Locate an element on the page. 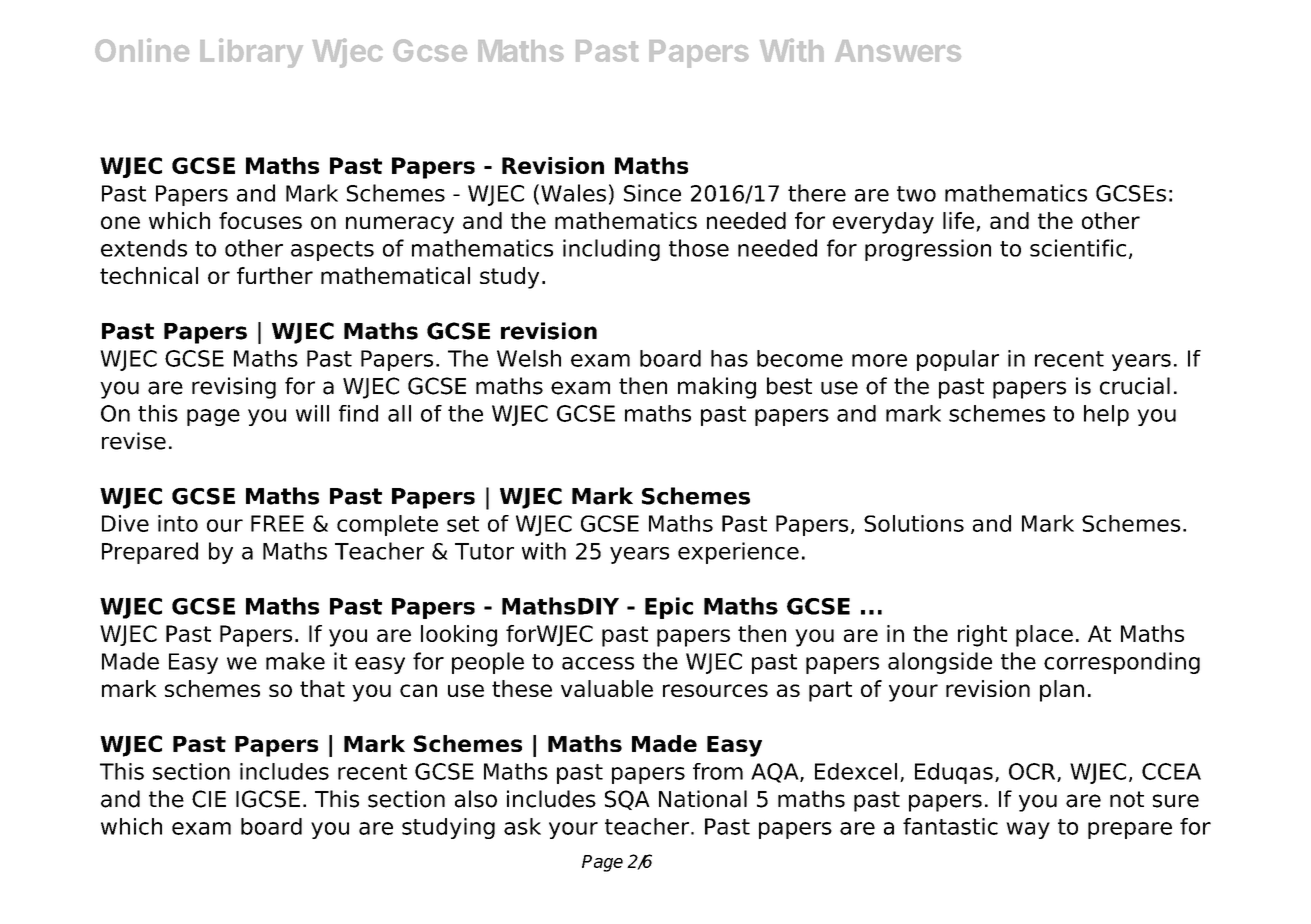 This image has height=924, width=1311. experience is located at coordinates (738, 553).
